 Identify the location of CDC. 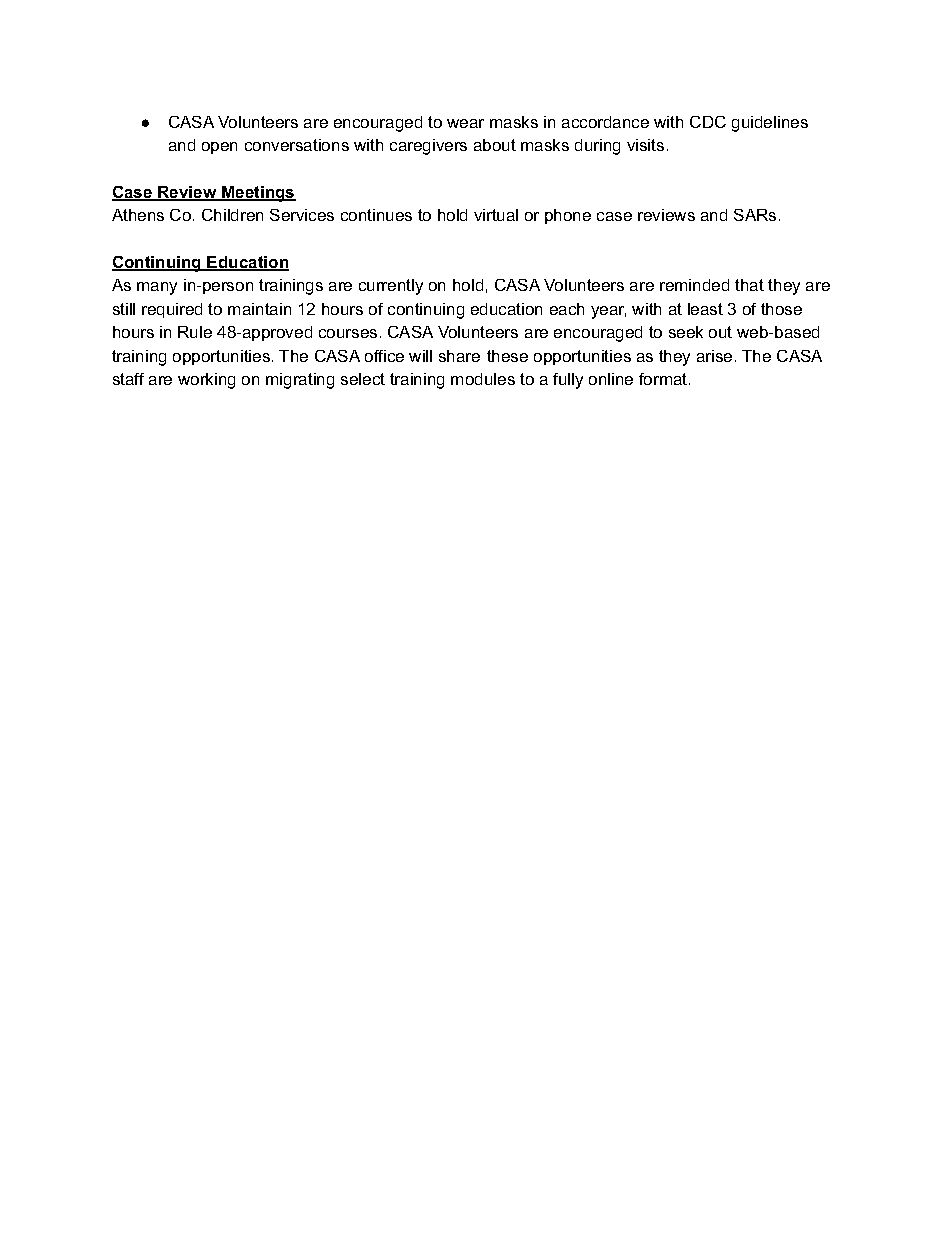
(708, 122).
